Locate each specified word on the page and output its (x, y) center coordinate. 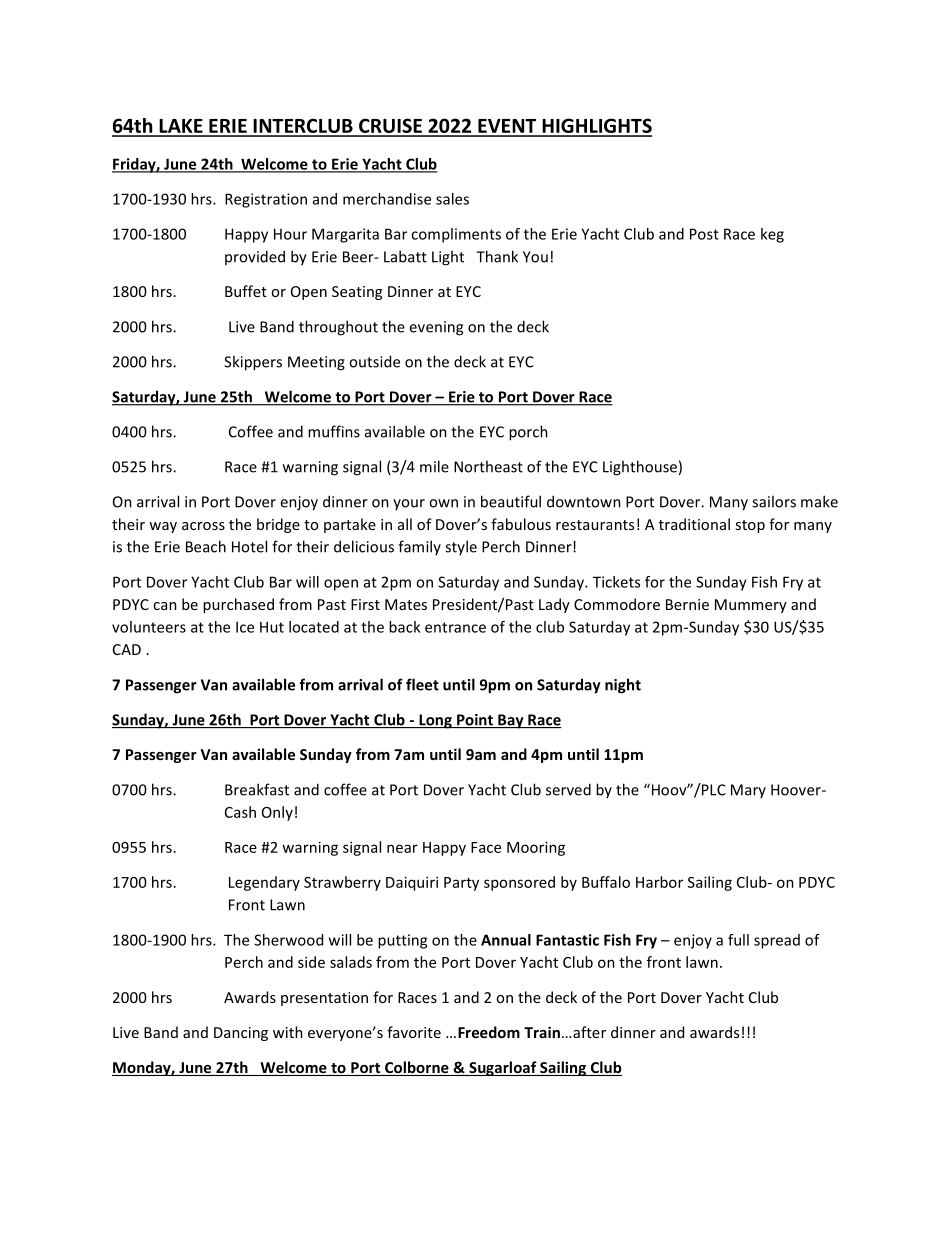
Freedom (489, 1032)
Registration (266, 200)
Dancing (241, 1034)
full (738, 940)
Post (704, 234)
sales (452, 199)
